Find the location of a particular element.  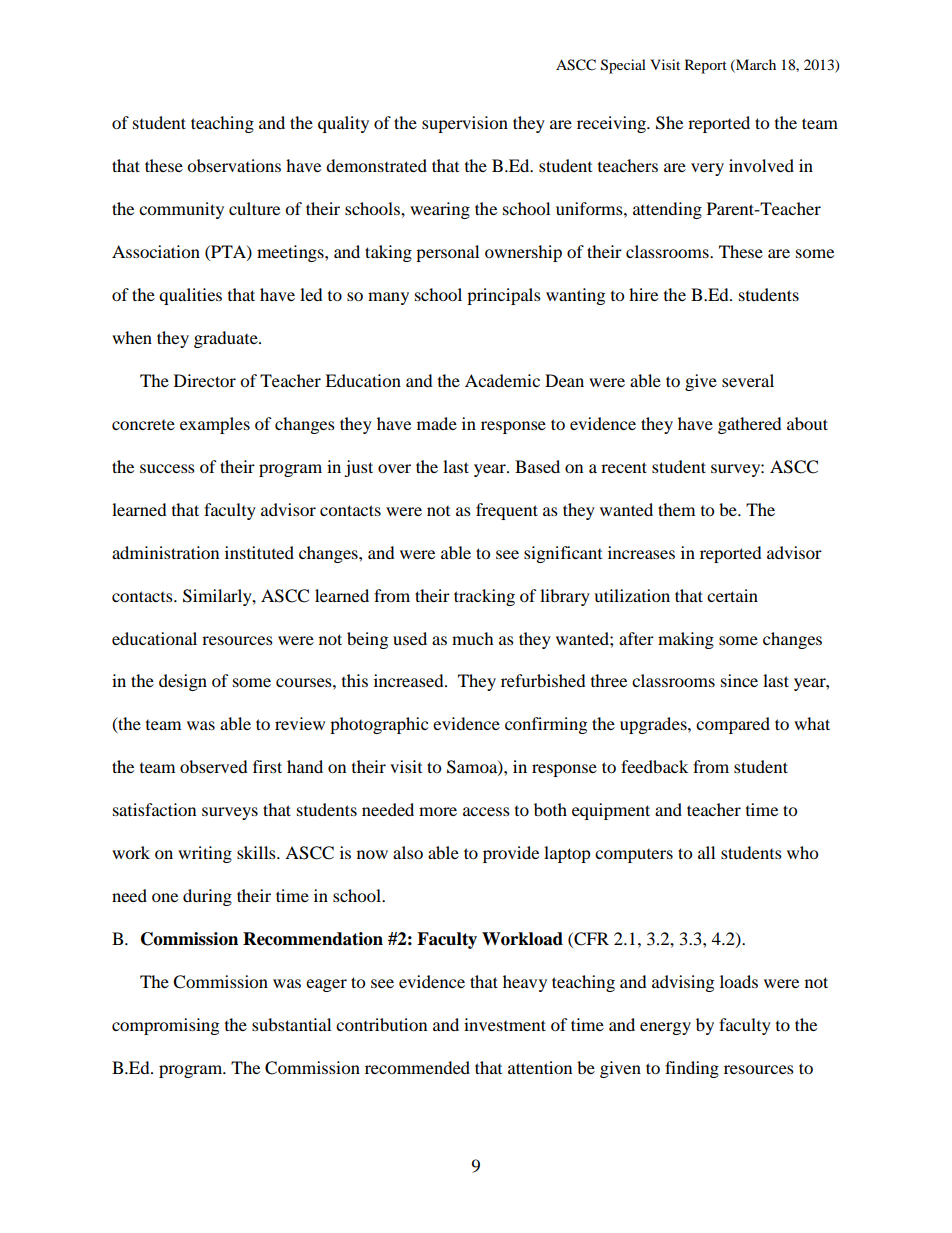

principals is located at coordinates (504, 296).
